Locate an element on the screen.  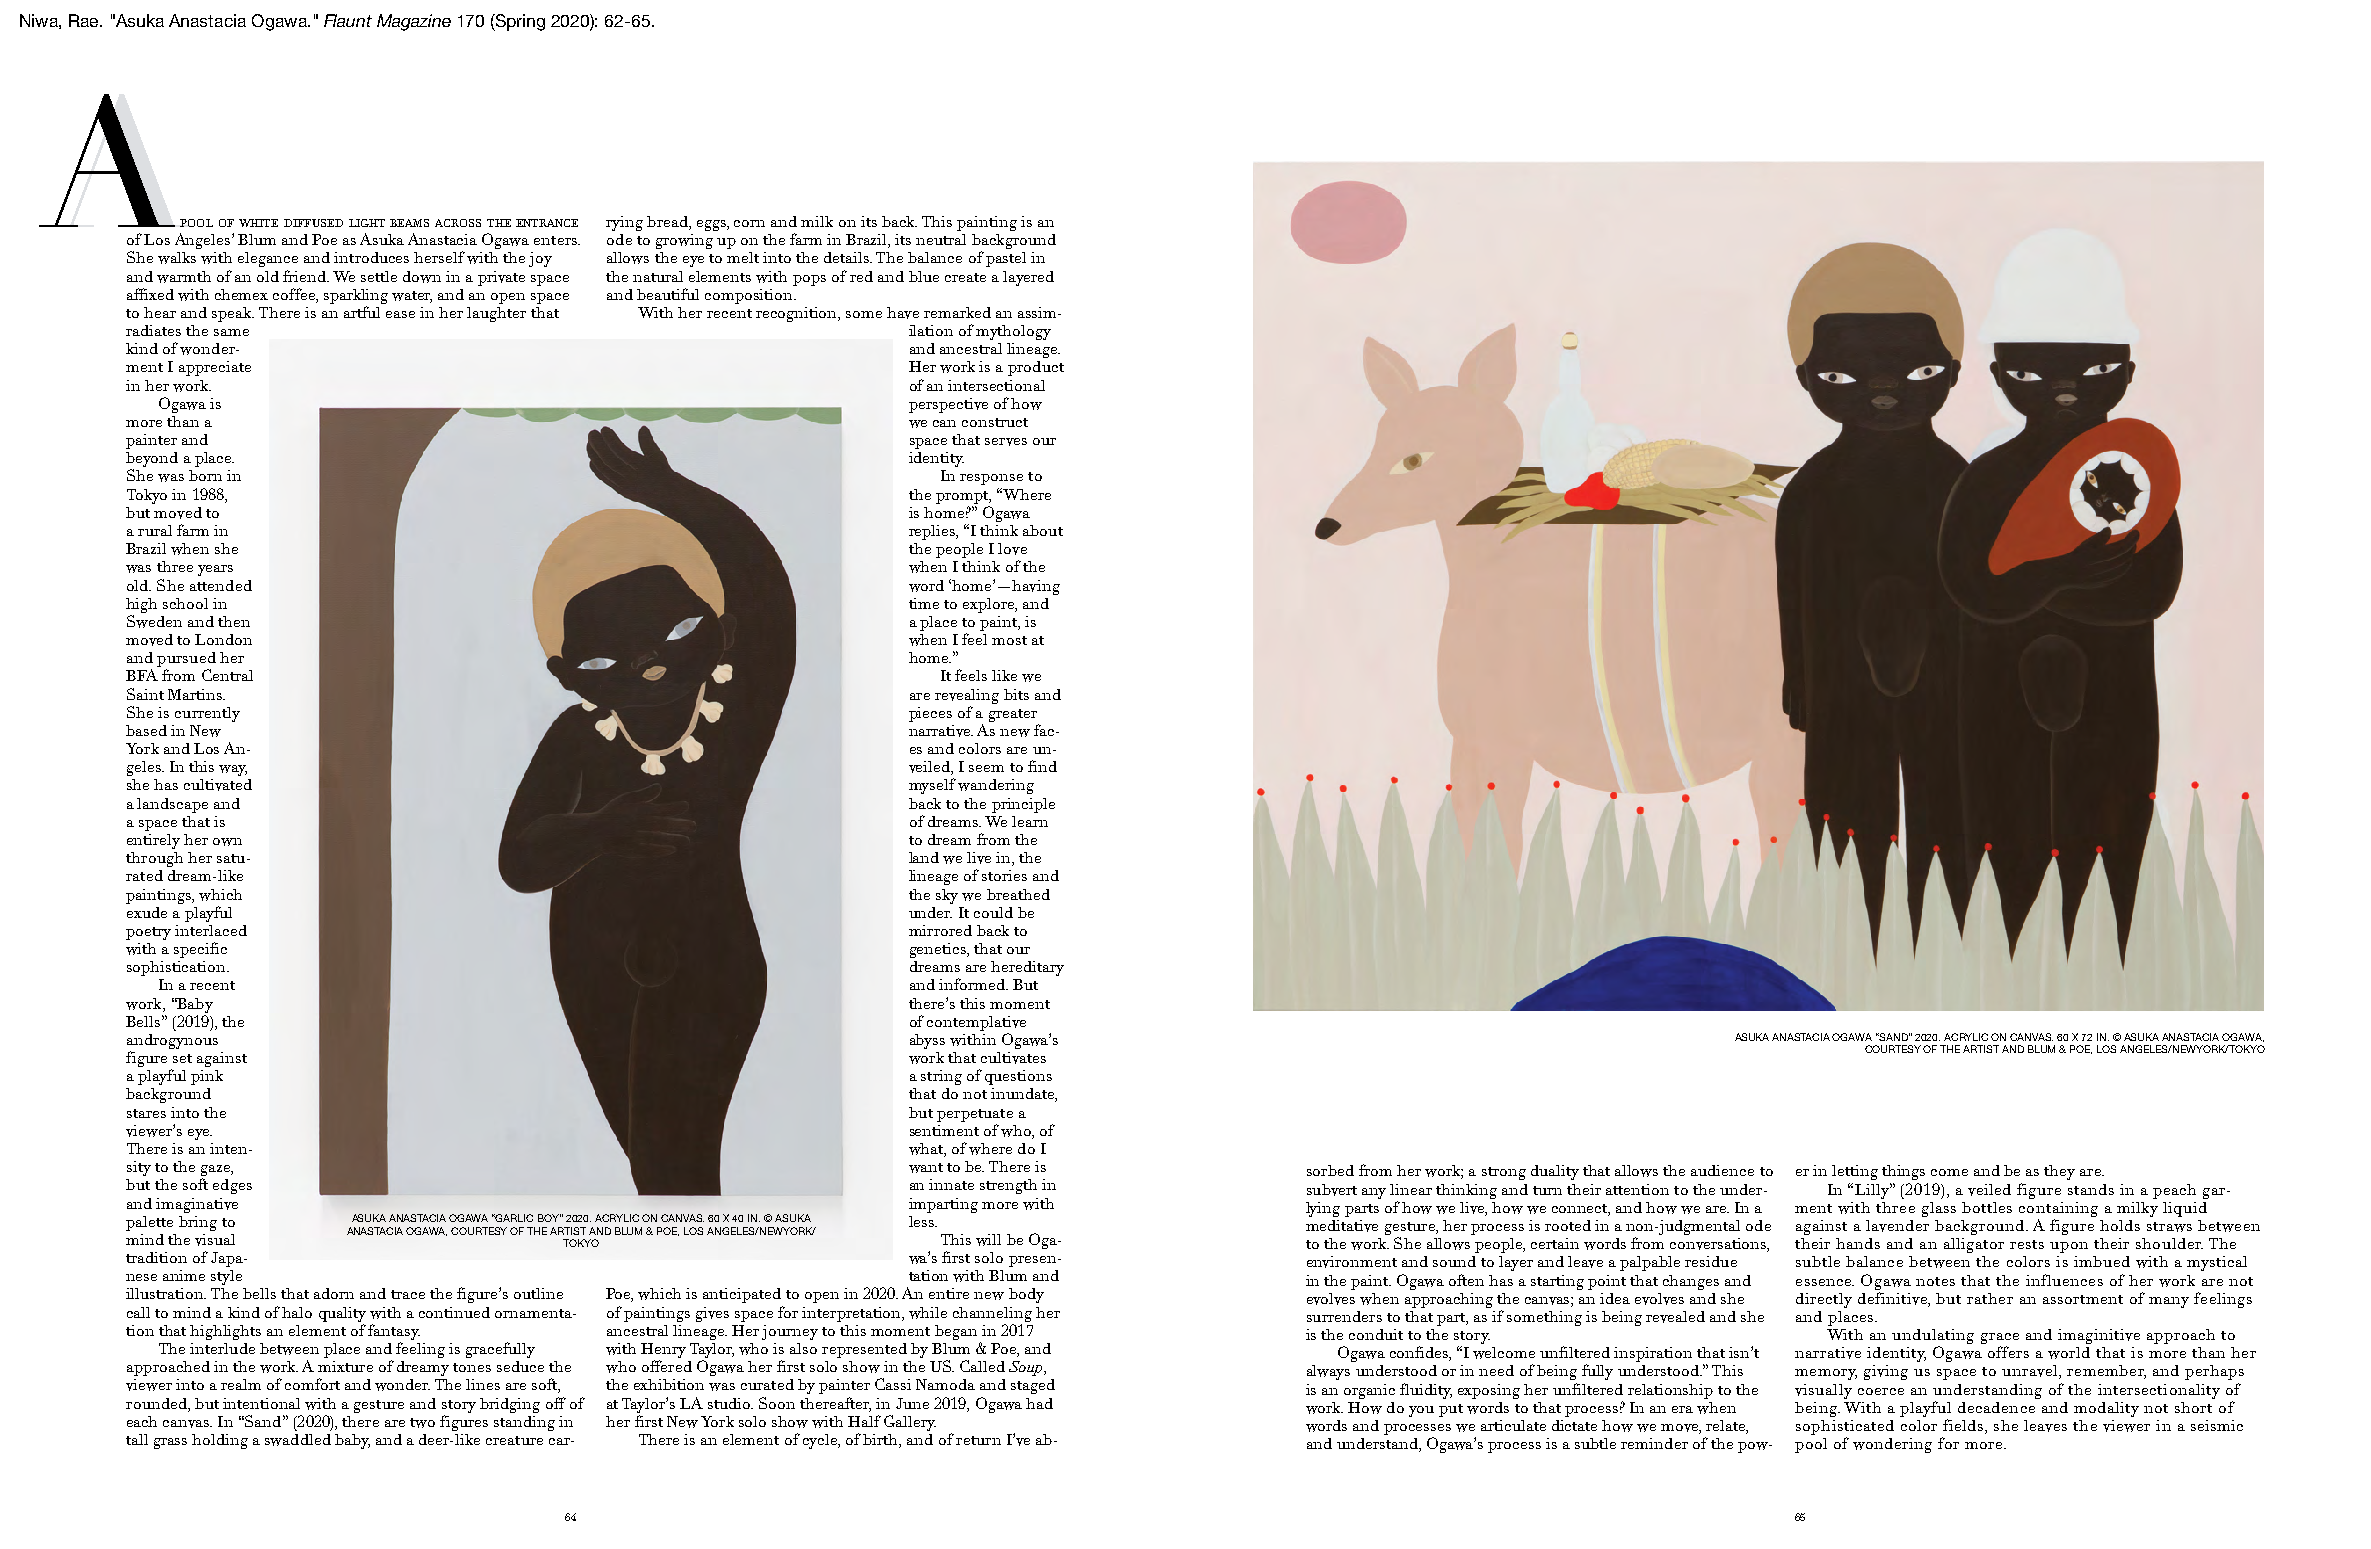
born is located at coordinates (205, 475).
